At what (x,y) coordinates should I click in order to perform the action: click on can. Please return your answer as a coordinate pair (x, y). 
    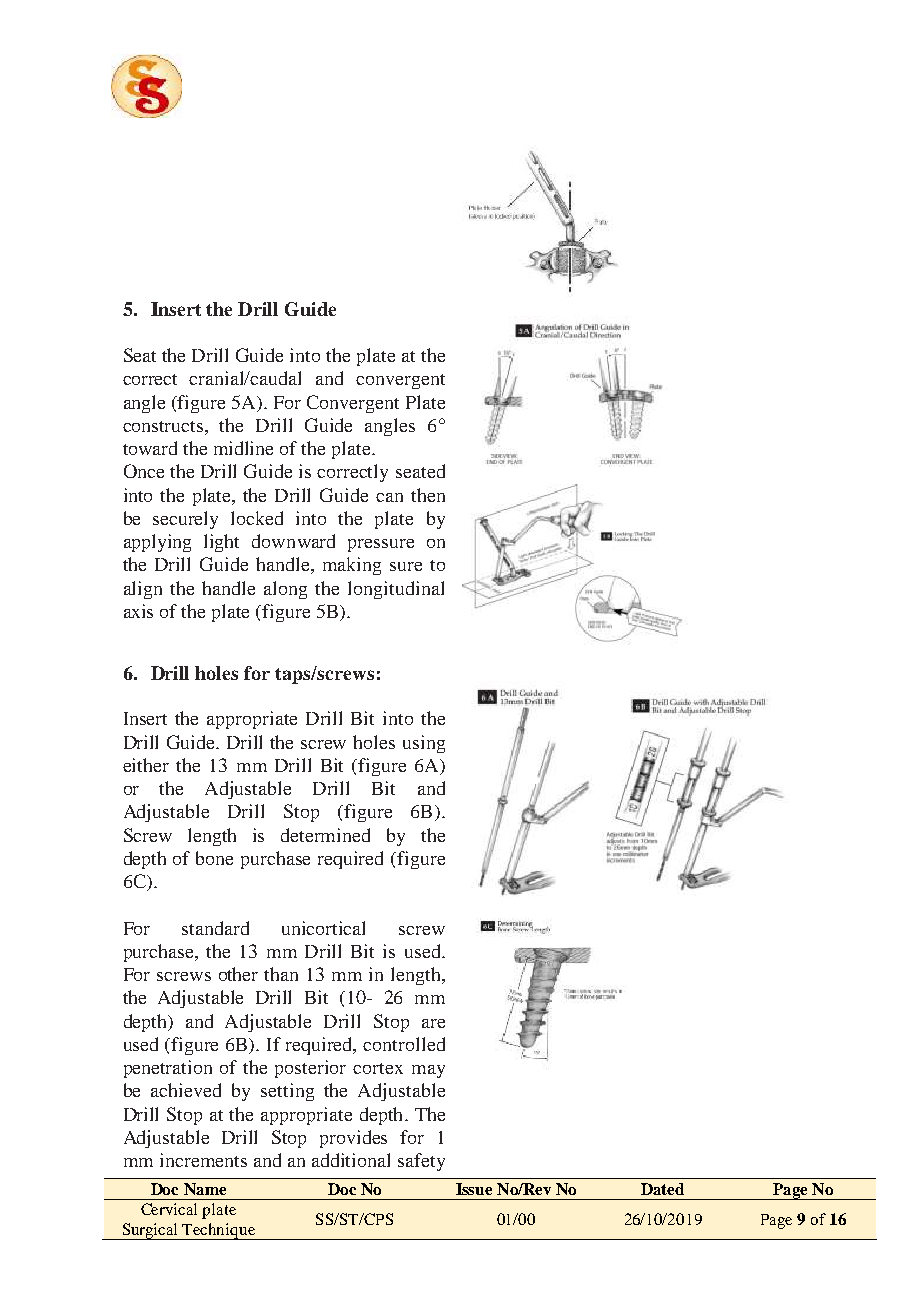
    Looking at the image, I should click on (389, 497).
